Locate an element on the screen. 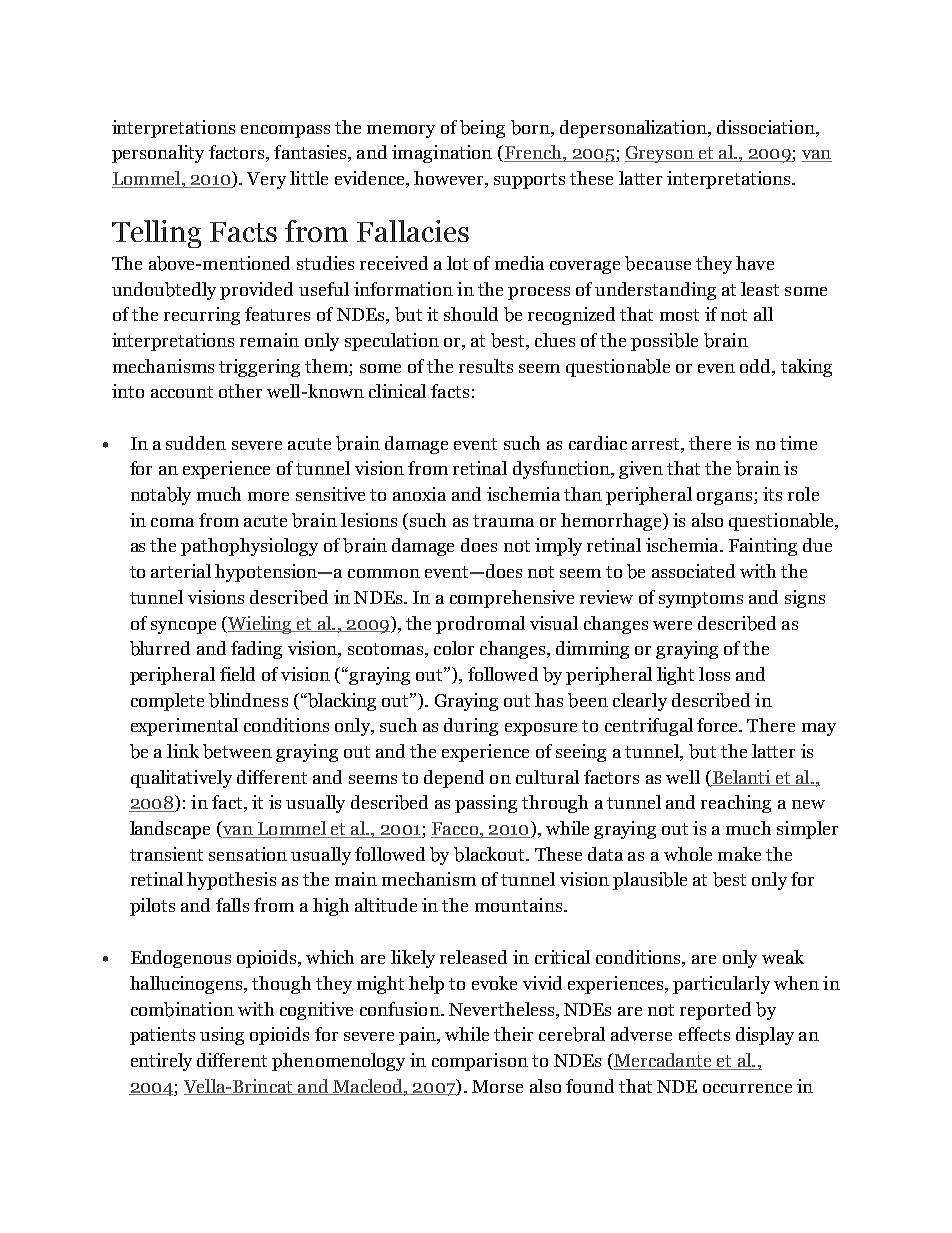  depend is located at coordinates (454, 779).
